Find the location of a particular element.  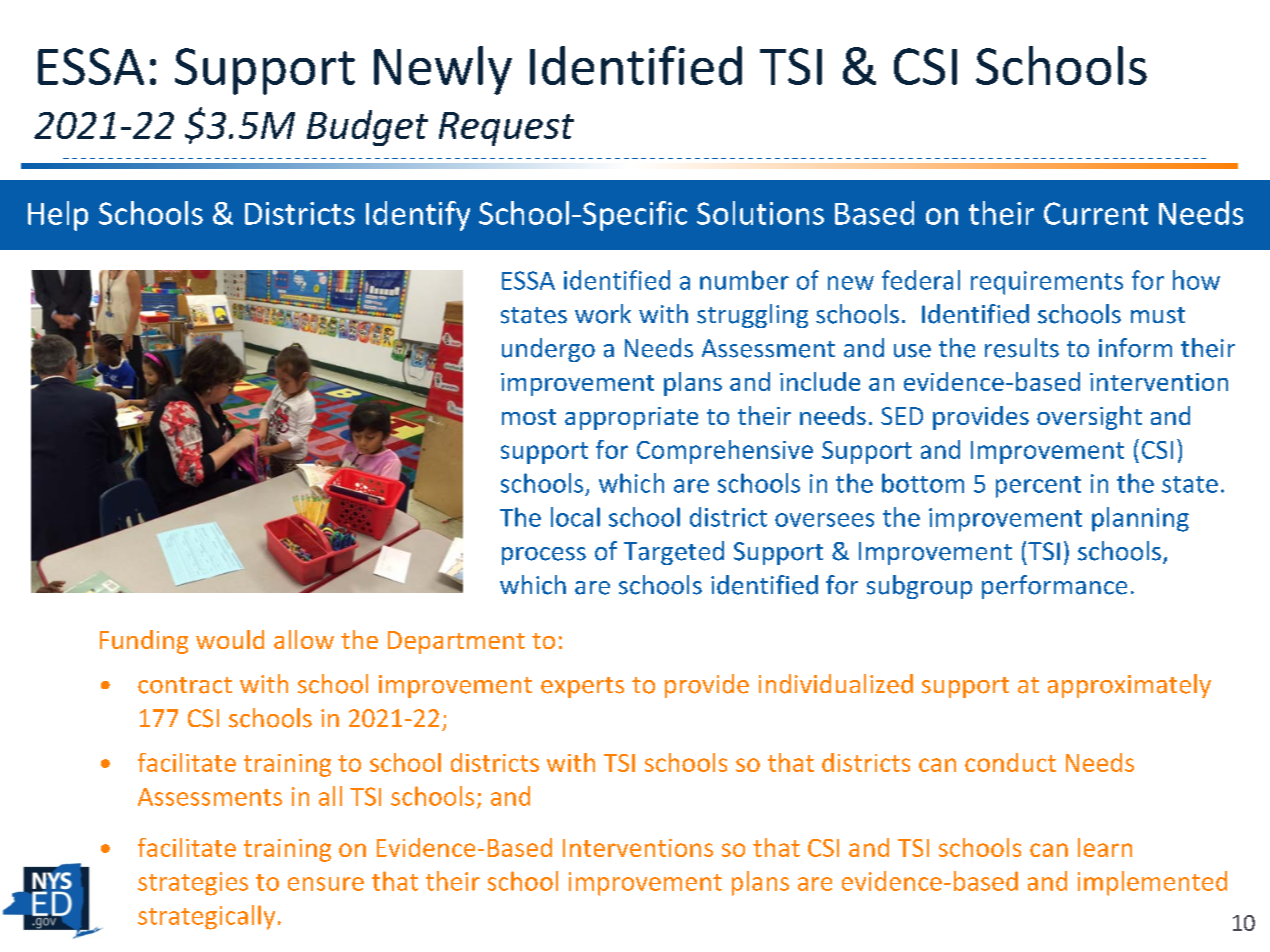

conduct is located at coordinates (1010, 762).
